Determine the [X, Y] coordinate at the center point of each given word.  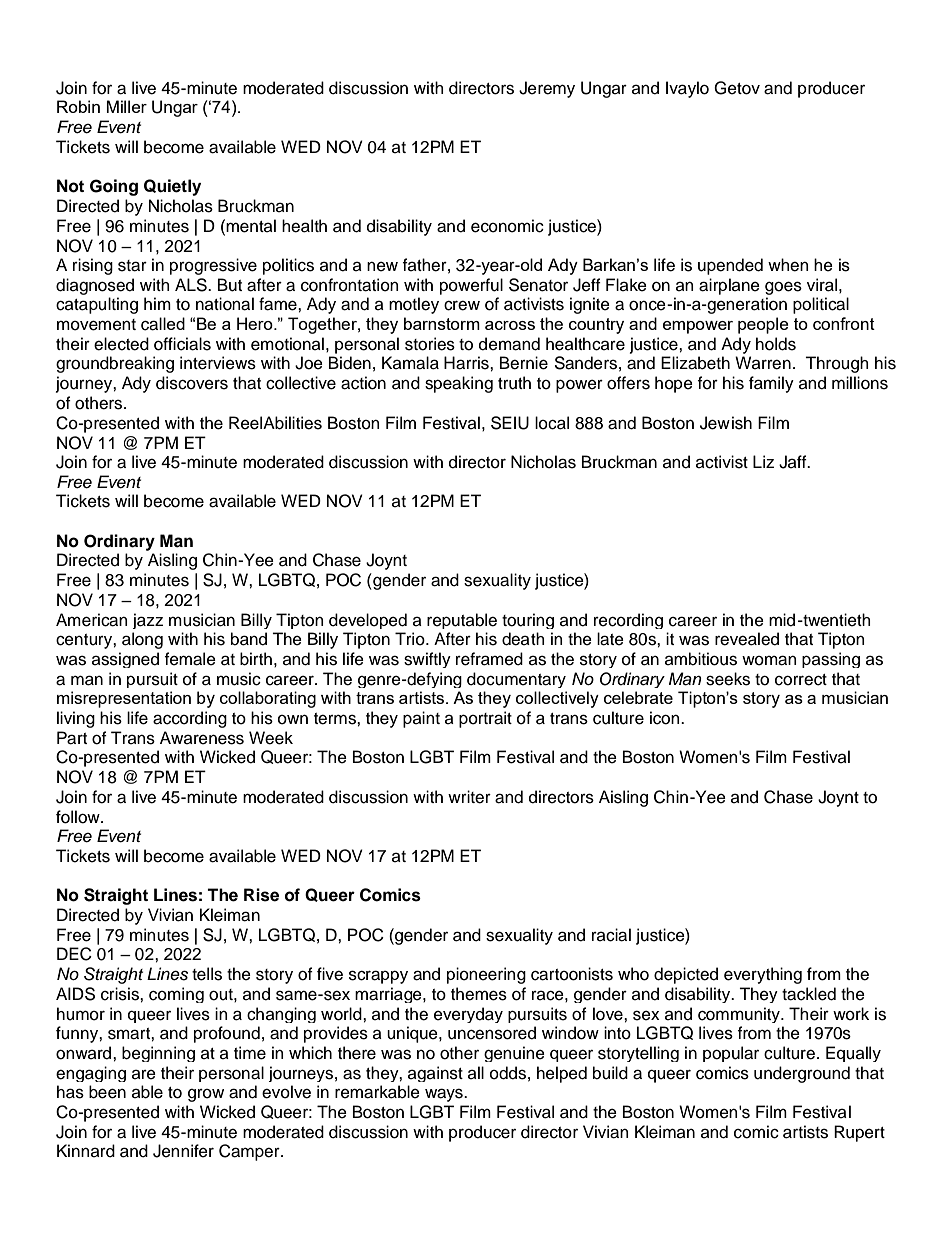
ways [445, 1095]
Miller [126, 106]
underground [802, 1074]
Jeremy [547, 89]
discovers [192, 383]
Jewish [726, 423]
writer [469, 797]
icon [666, 718]
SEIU [510, 423]
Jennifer [183, 1151]
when [788, 265]
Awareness [202, 738]
